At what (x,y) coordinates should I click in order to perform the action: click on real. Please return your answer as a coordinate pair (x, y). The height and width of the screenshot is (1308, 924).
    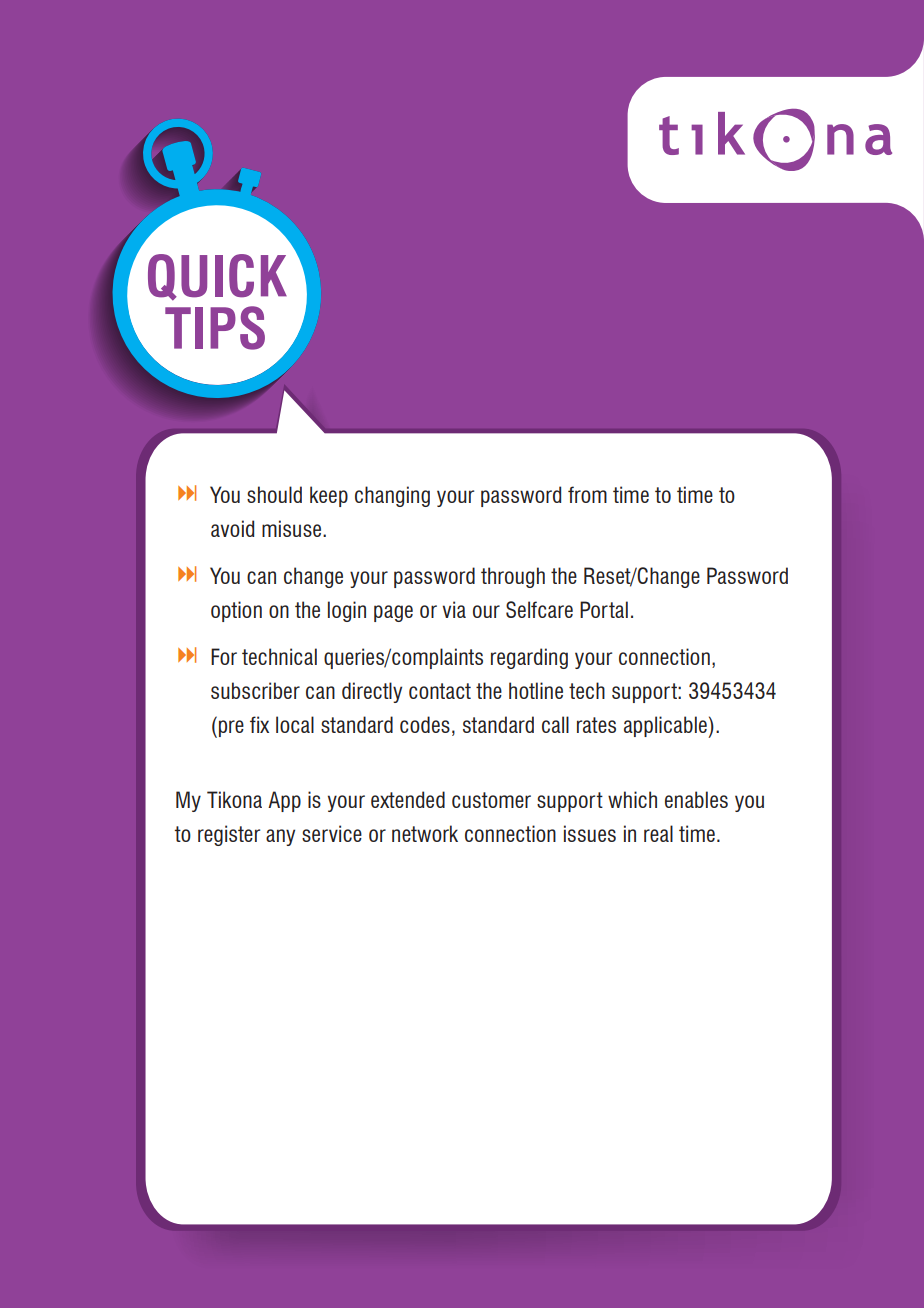
    Looking at the image, I should click on (658, 833).
